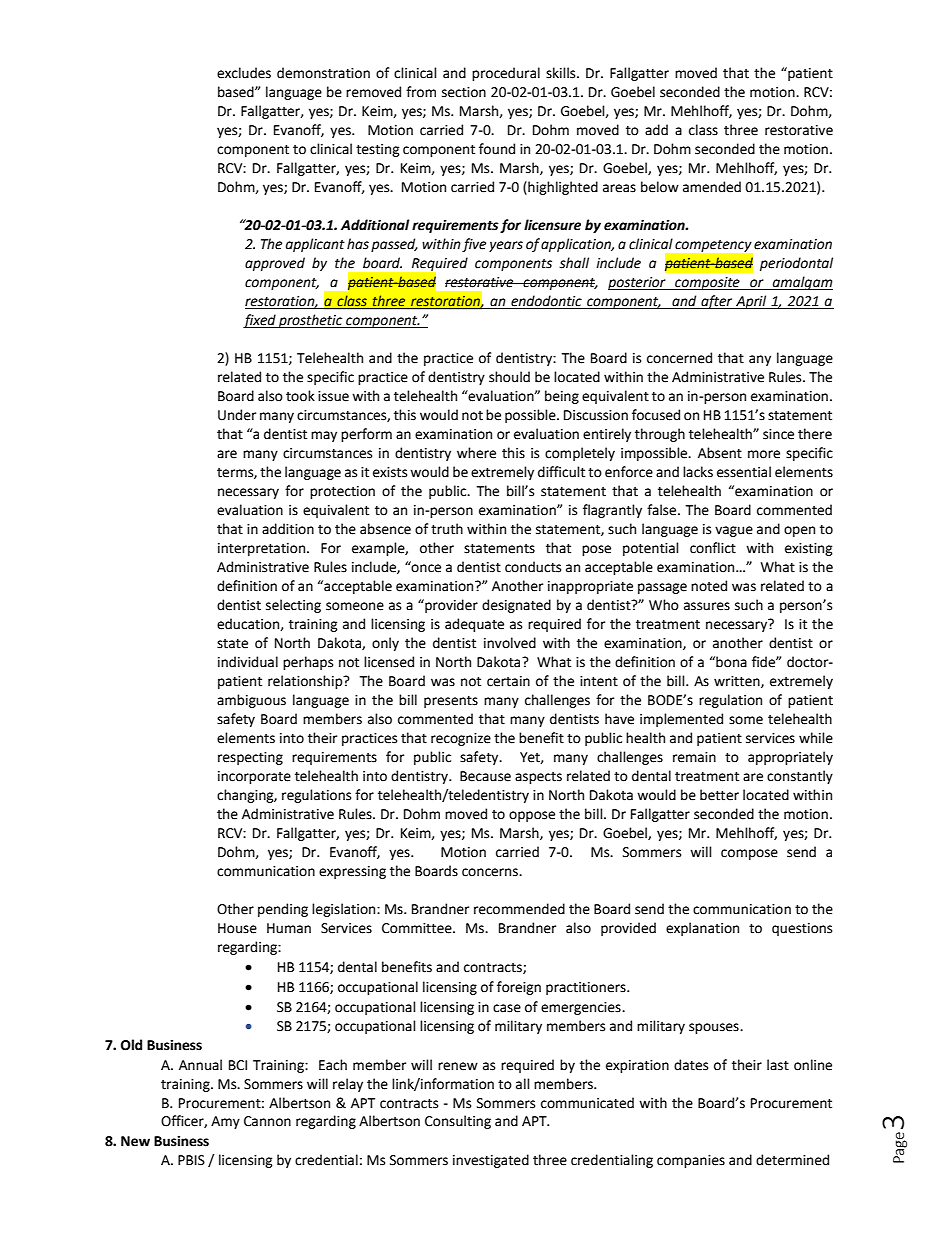 This document has height=1233, width=952. Describe the element at coordinates (248, 662) in the document. I see `individual` at that location.
